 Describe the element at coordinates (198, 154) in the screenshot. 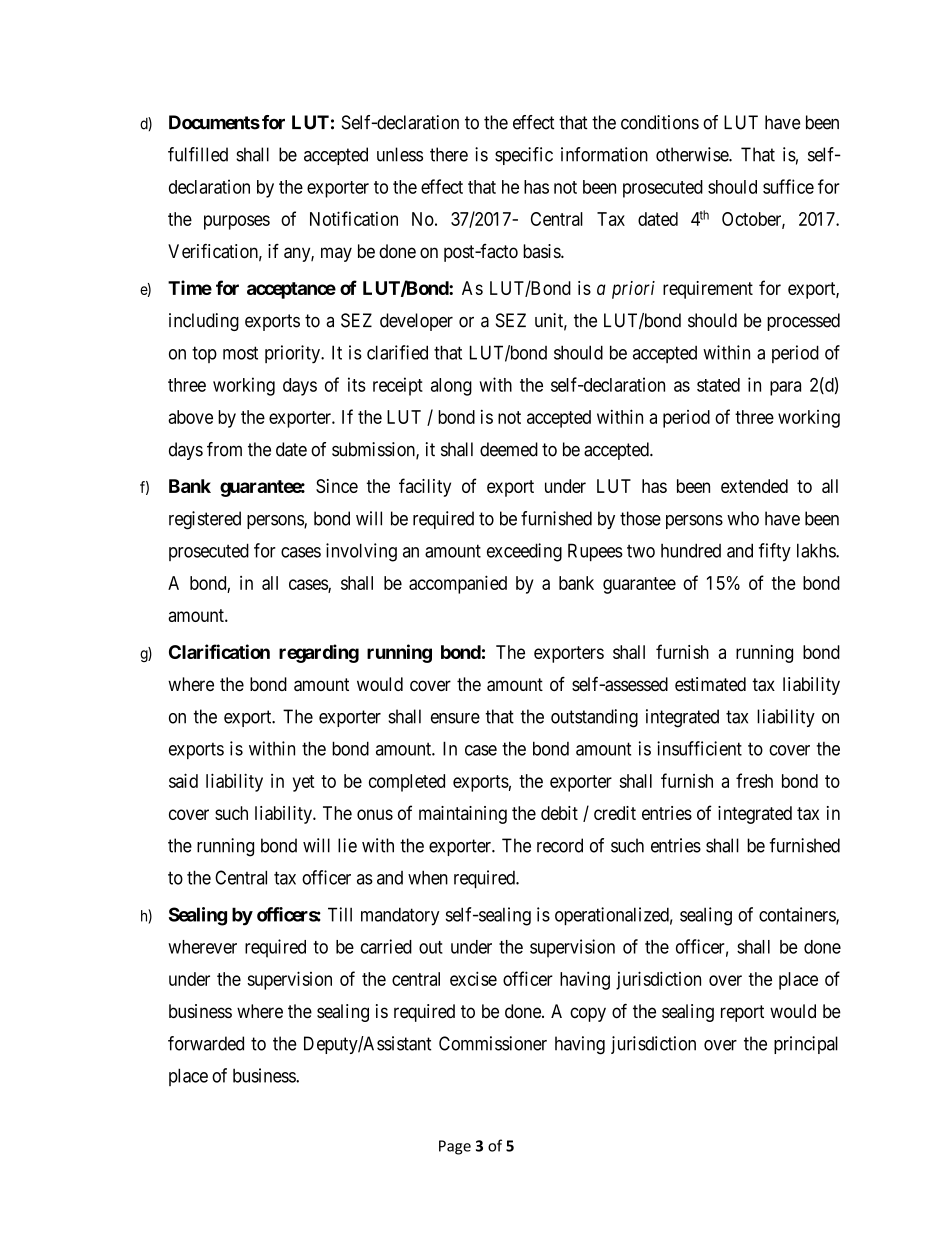

I see `fulfilled` at that location.
